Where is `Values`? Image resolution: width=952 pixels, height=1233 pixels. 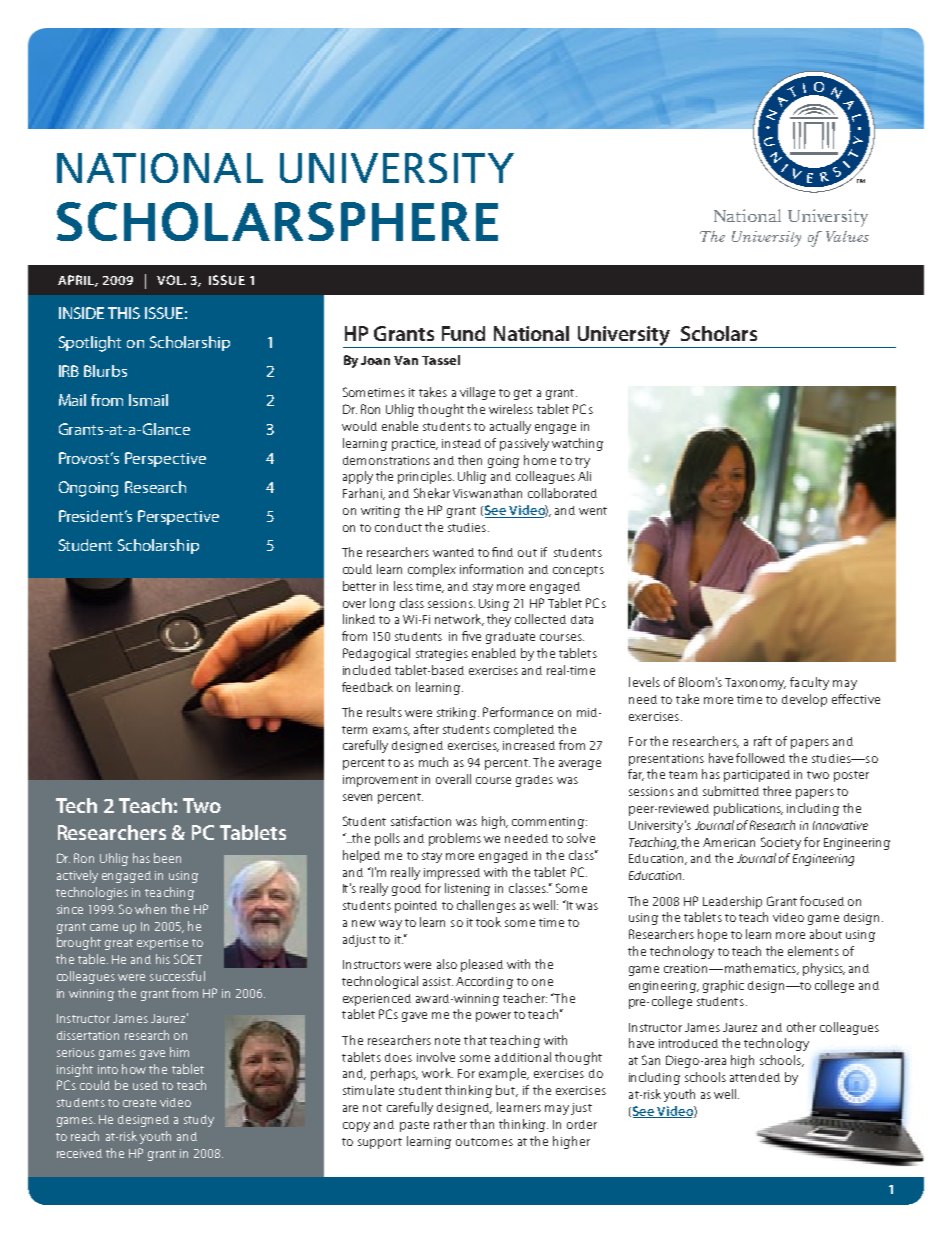
Values is located at coordinates (847, 236).
